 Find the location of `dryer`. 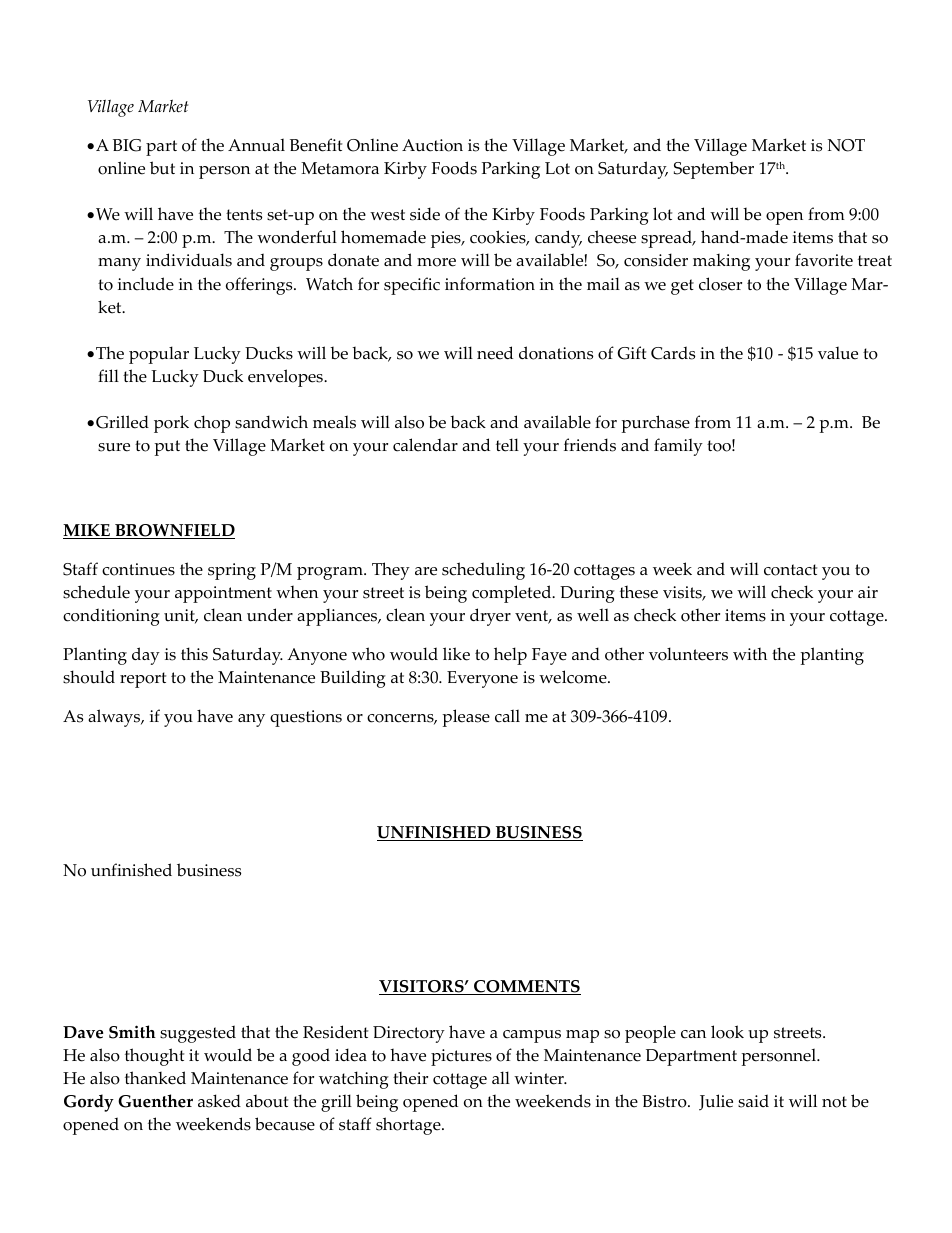

dryer is located at coordinates (490, 617).
